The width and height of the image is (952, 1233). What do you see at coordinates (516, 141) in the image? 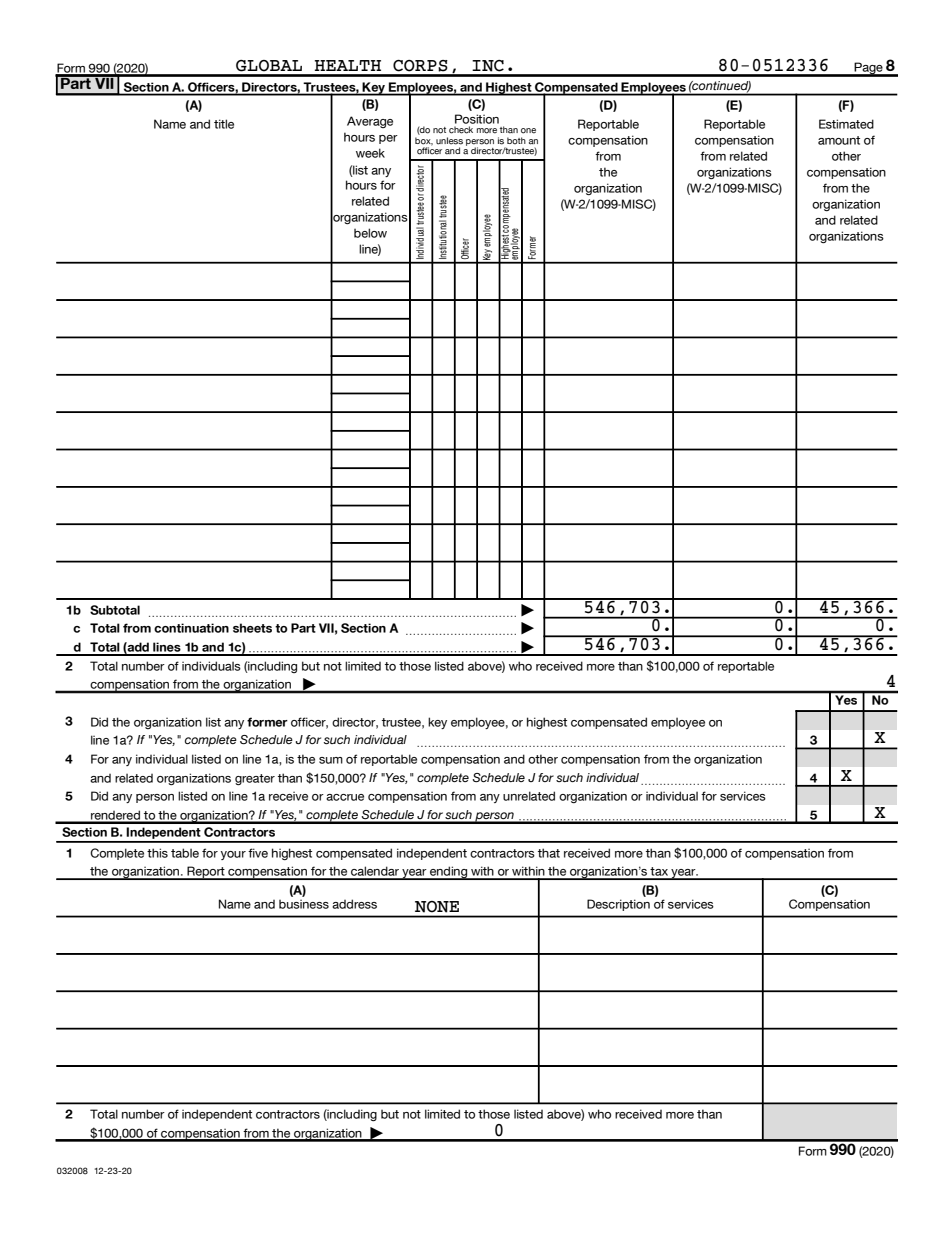
I see `both` at bounding box center [516, 141].
